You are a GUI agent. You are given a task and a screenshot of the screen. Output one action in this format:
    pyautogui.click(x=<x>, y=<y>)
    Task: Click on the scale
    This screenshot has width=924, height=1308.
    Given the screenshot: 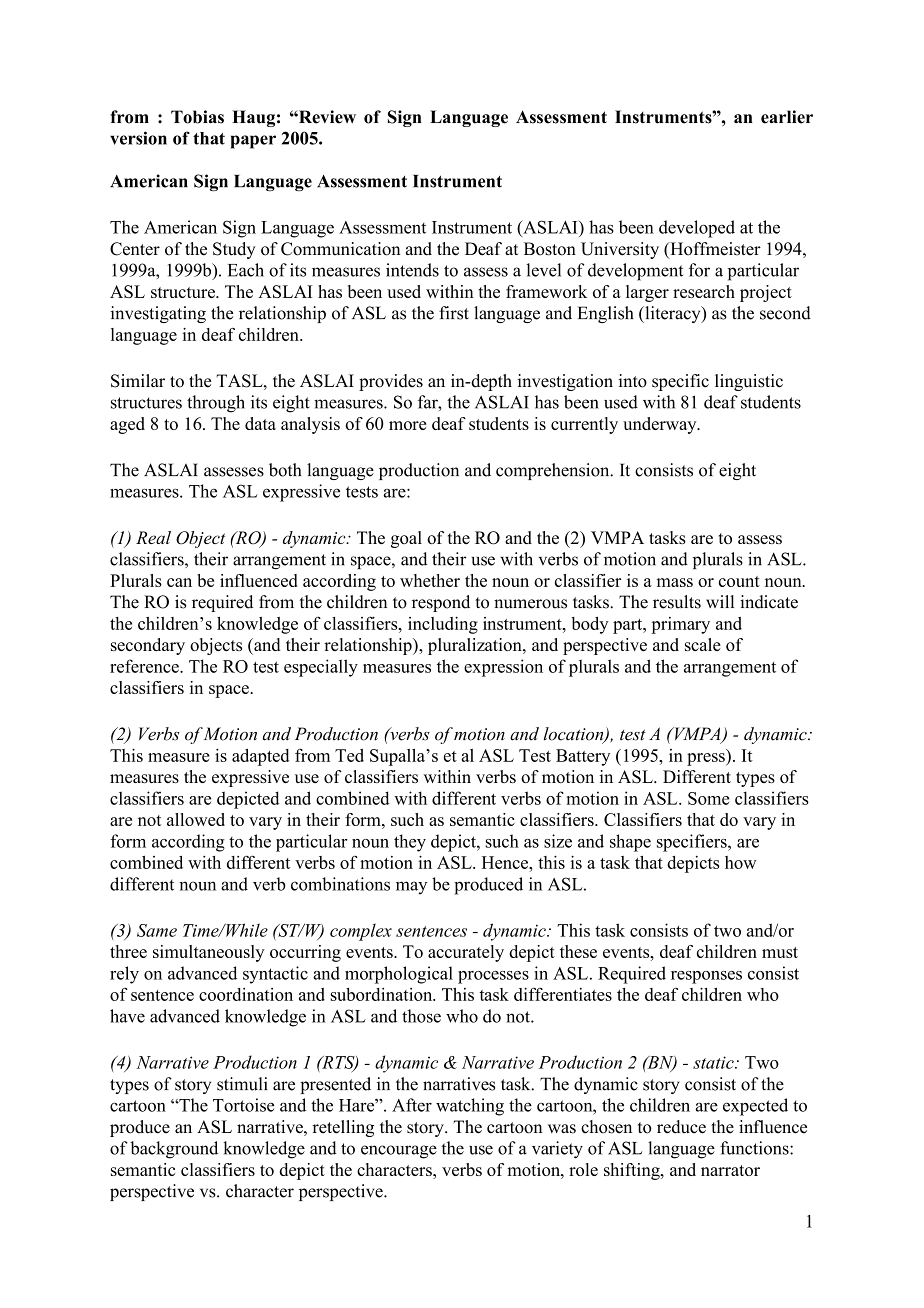 What is the action you would take?
    pyautogui.click(x=703, y=644)
